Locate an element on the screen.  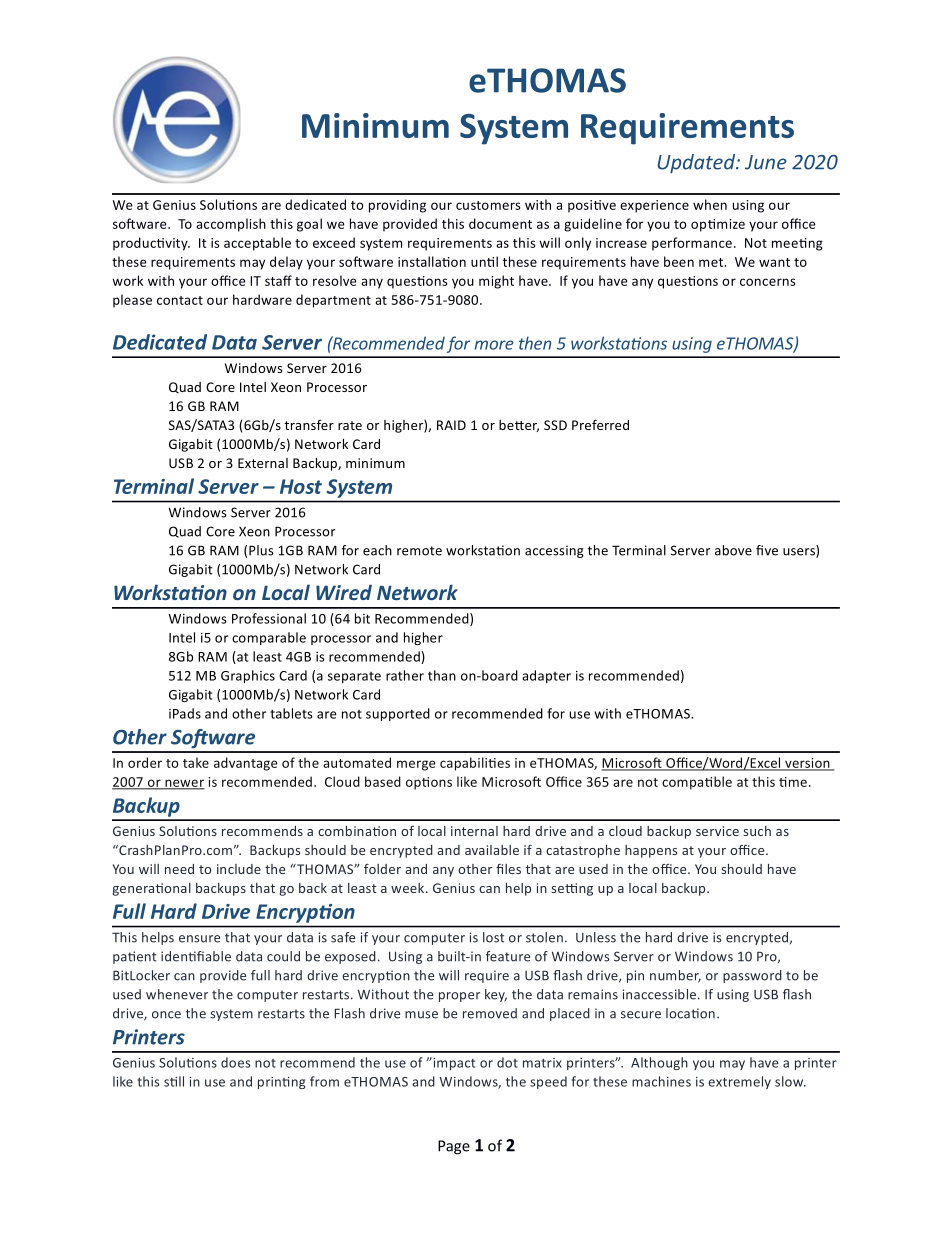
customers is located at coordinates (488, 205).
